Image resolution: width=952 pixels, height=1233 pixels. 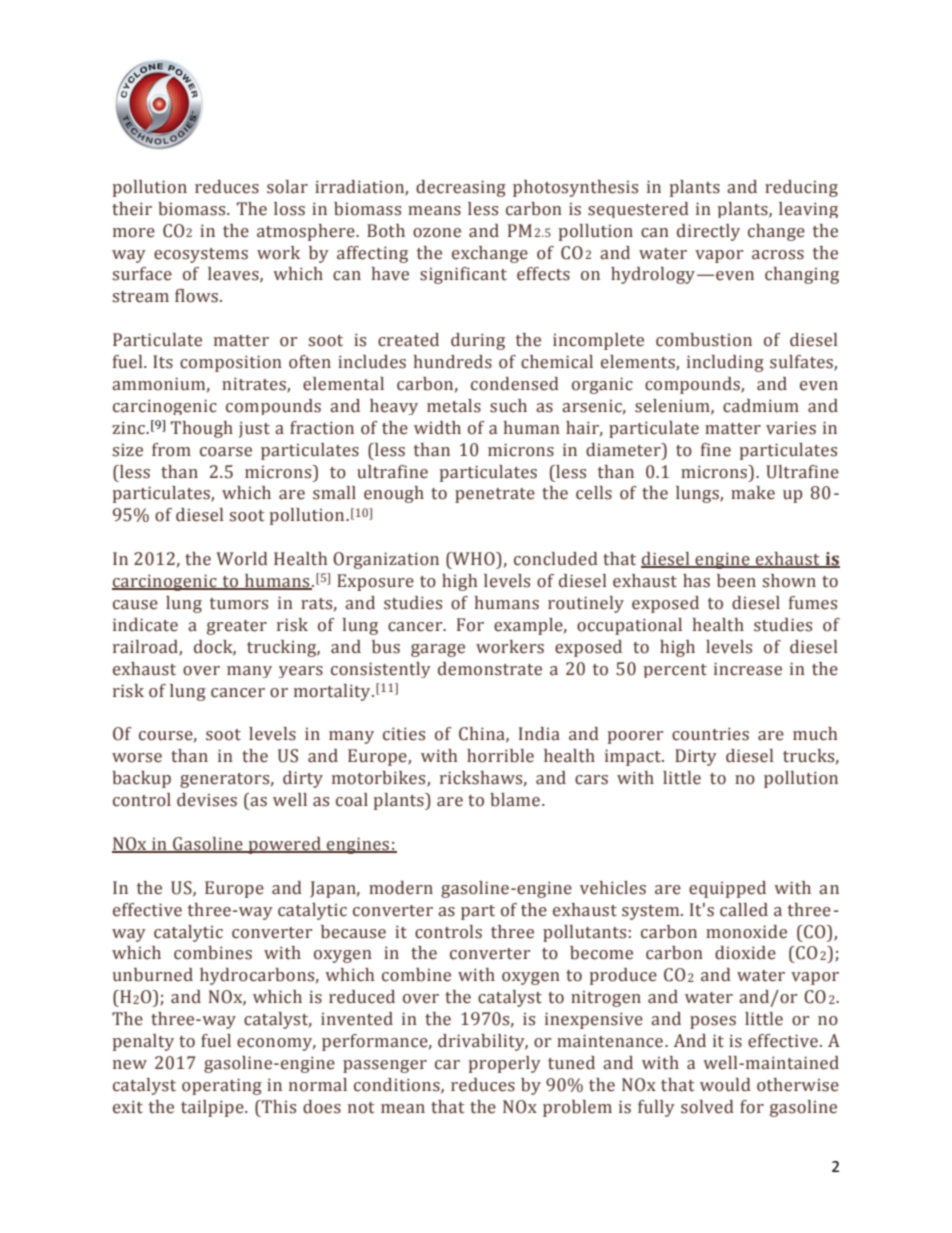 What do you see at coordinates (226, 452) in the screenshot?
I see `coarse` at bounding box center [226, 452].
